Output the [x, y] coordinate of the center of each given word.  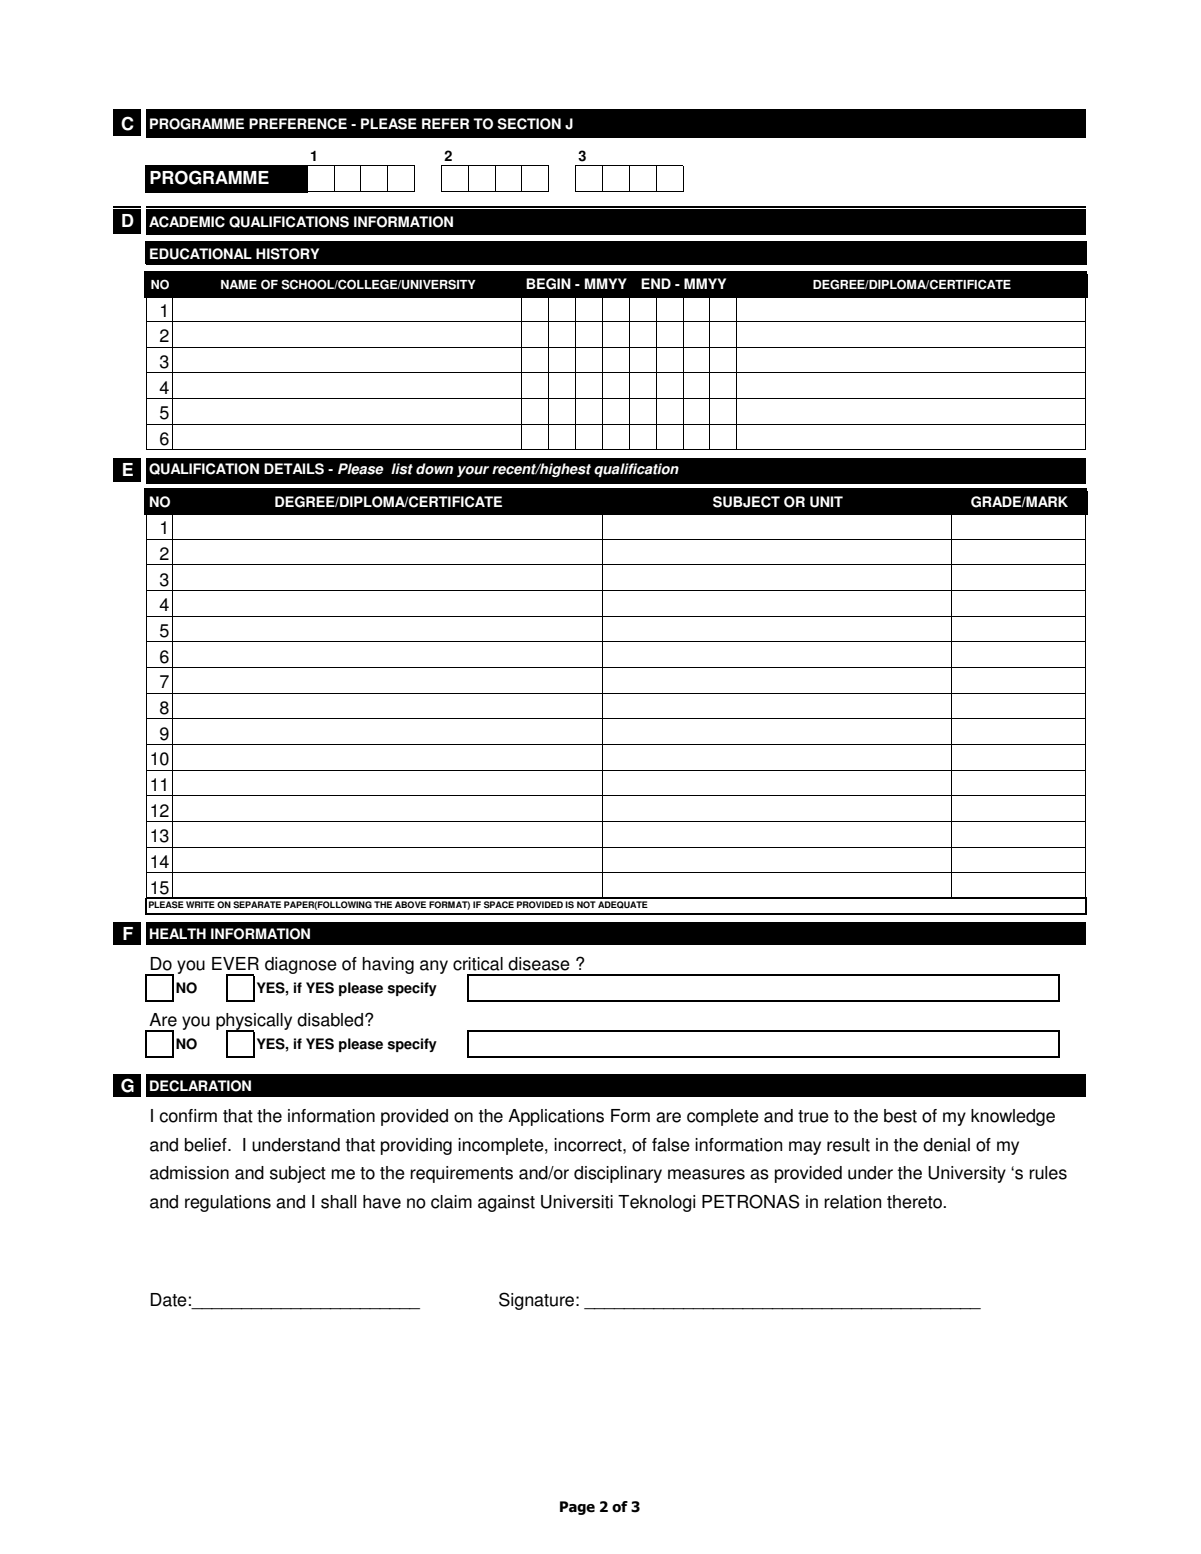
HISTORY [287, 254]
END [656, 283]
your [473, 471]
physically [254, 1023]
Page [577, 1508]
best [900, 1116]
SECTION [529, 124]
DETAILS [294, 469]
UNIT [826, 502]
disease [539, 964]
